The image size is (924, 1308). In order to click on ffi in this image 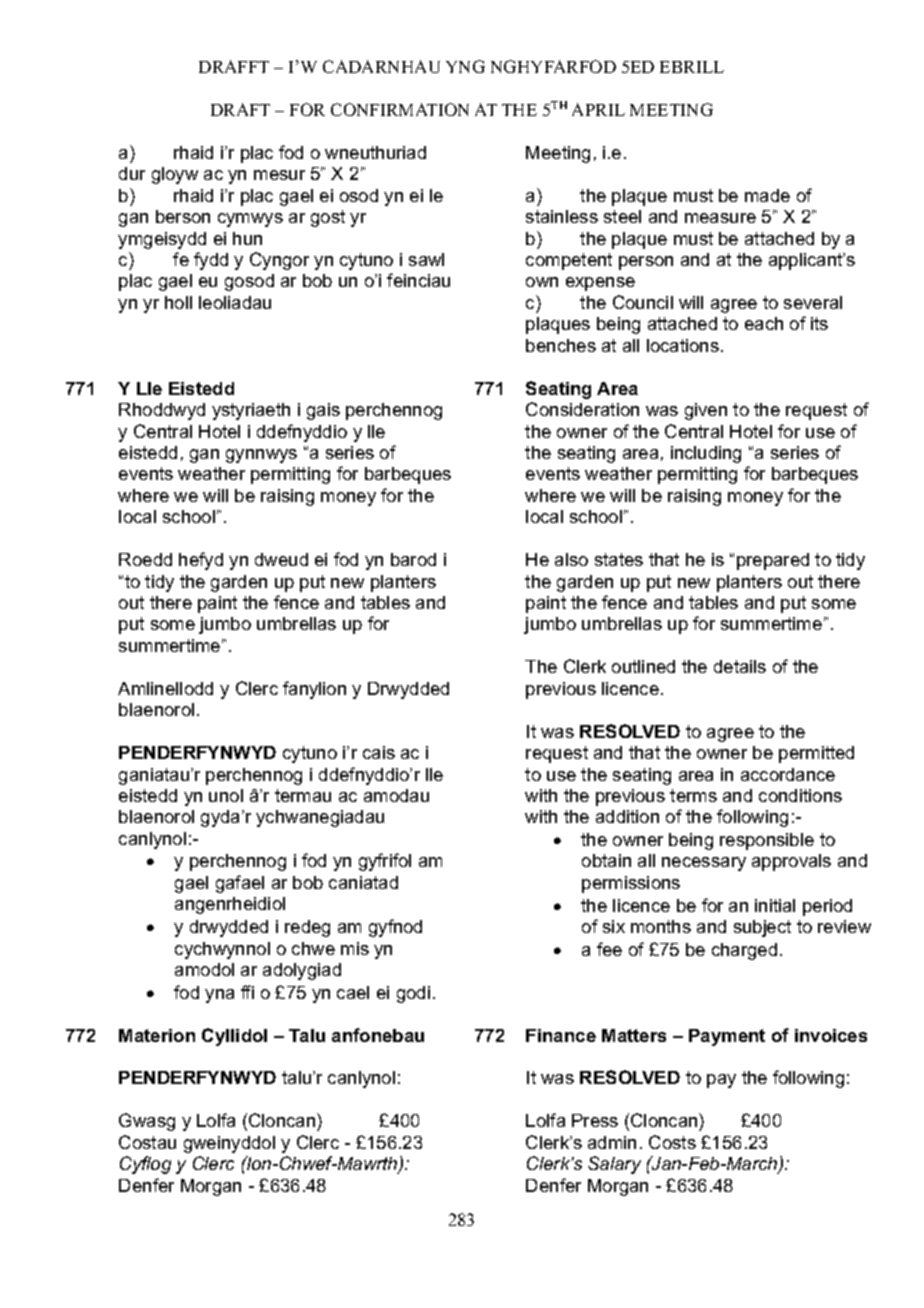, I will do `click(247, 992)`.
